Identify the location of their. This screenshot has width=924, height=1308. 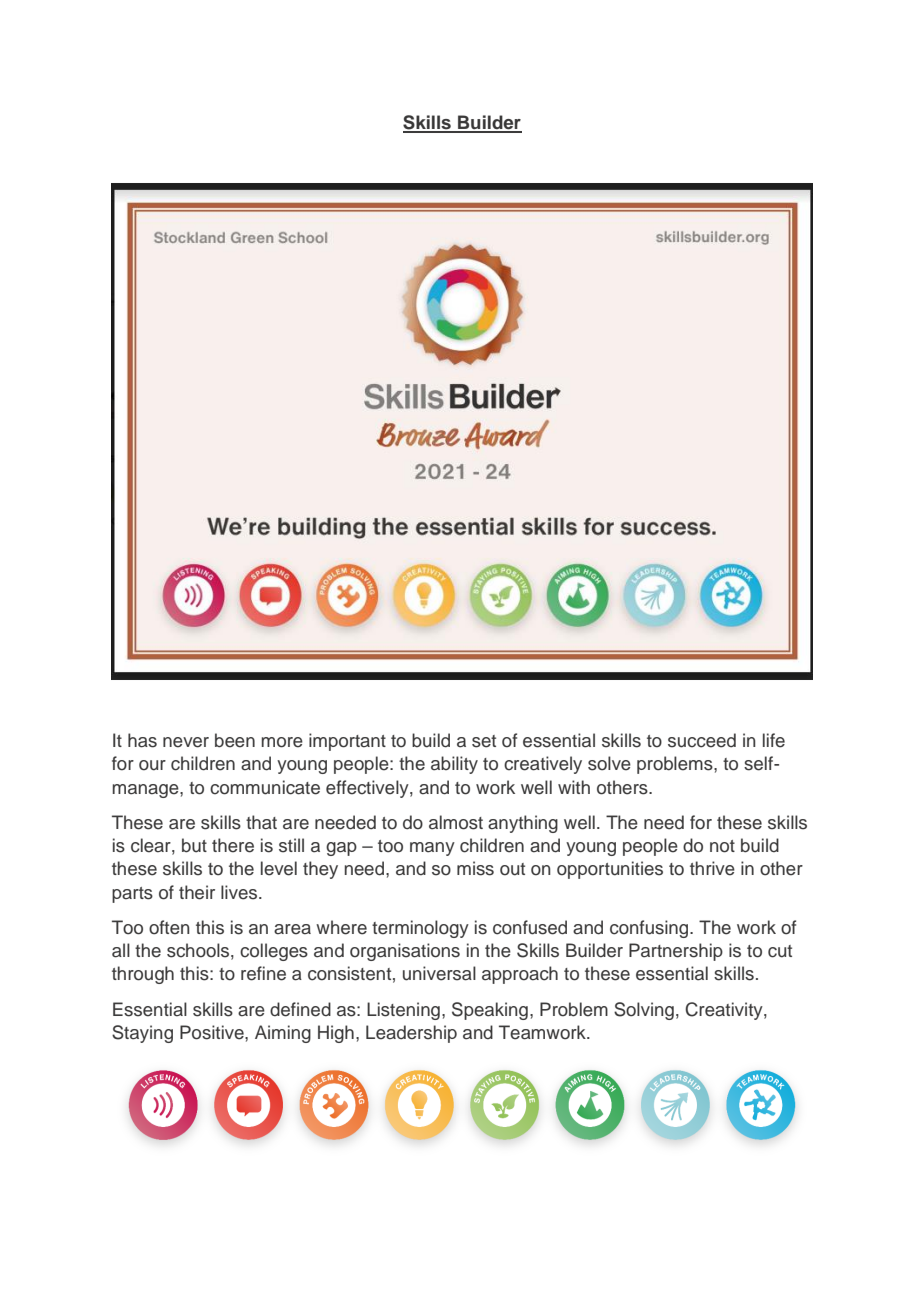
(197, 892).
